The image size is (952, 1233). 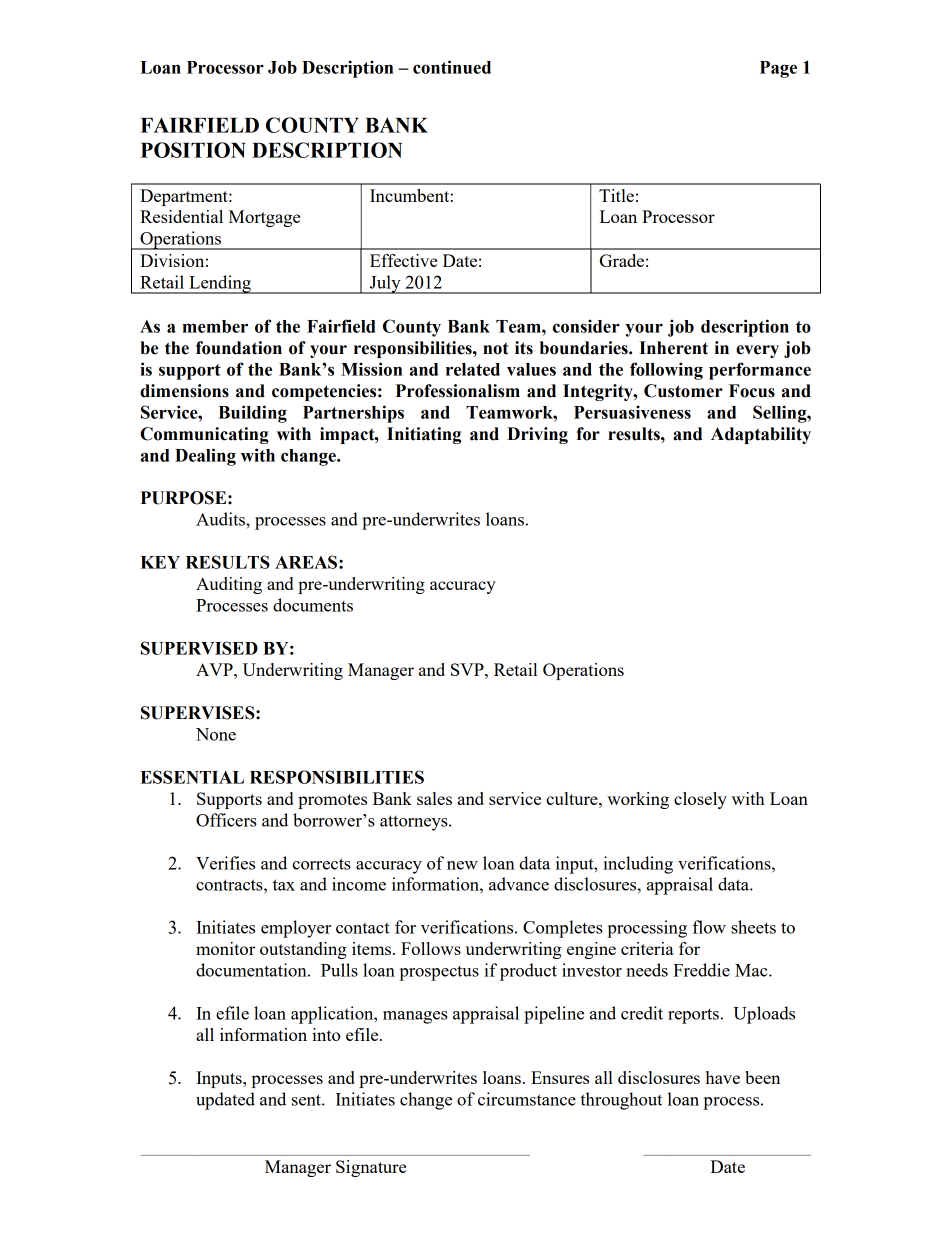 What do you see at coordinates (434, 798) in the screenshot?
I see `sales` at bounding box center [434, 798].
